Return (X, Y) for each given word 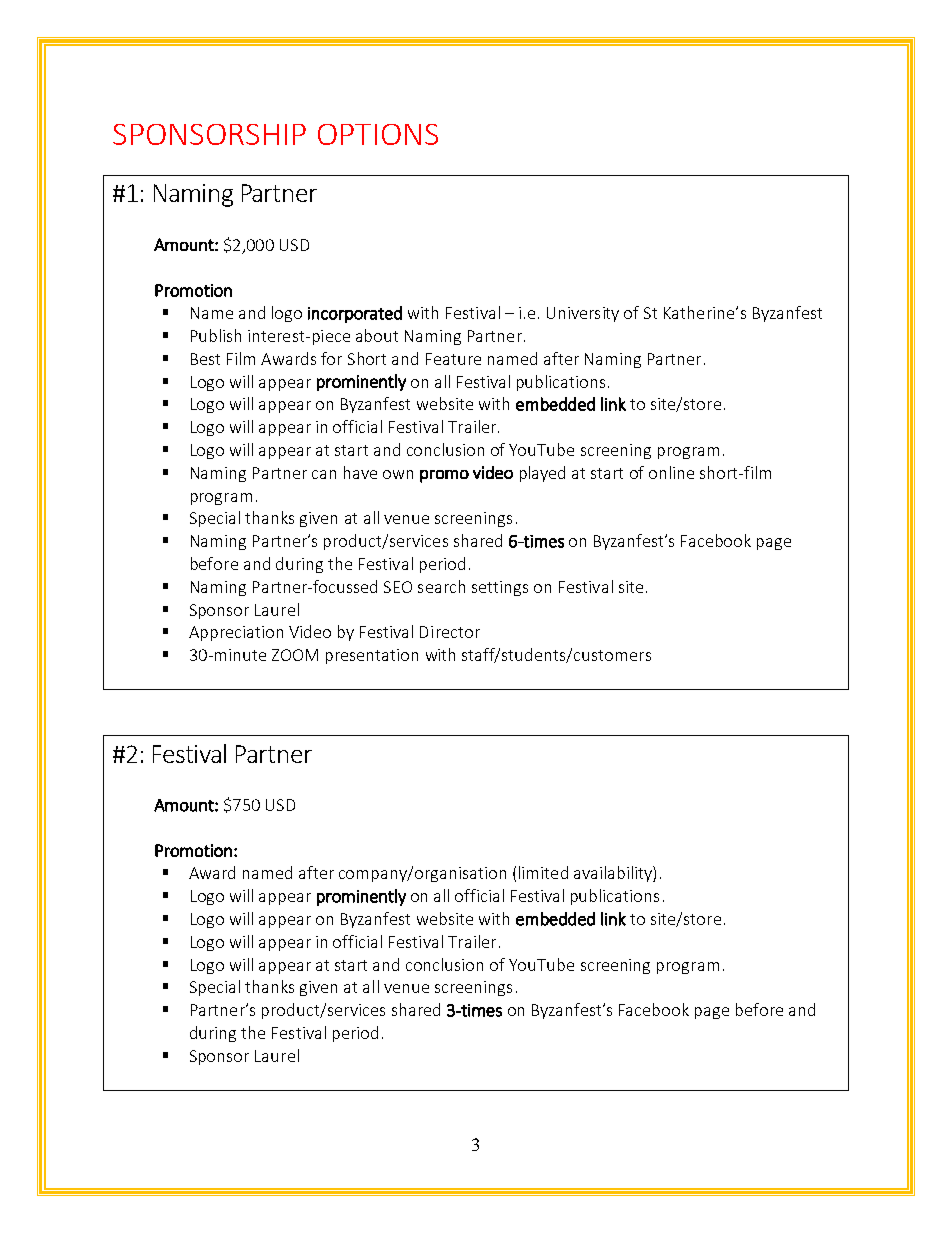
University (583, 314)
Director (450, 632)
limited (543, 872)
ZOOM (295, 655)
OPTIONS (378, 134)
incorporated (355, 314)
